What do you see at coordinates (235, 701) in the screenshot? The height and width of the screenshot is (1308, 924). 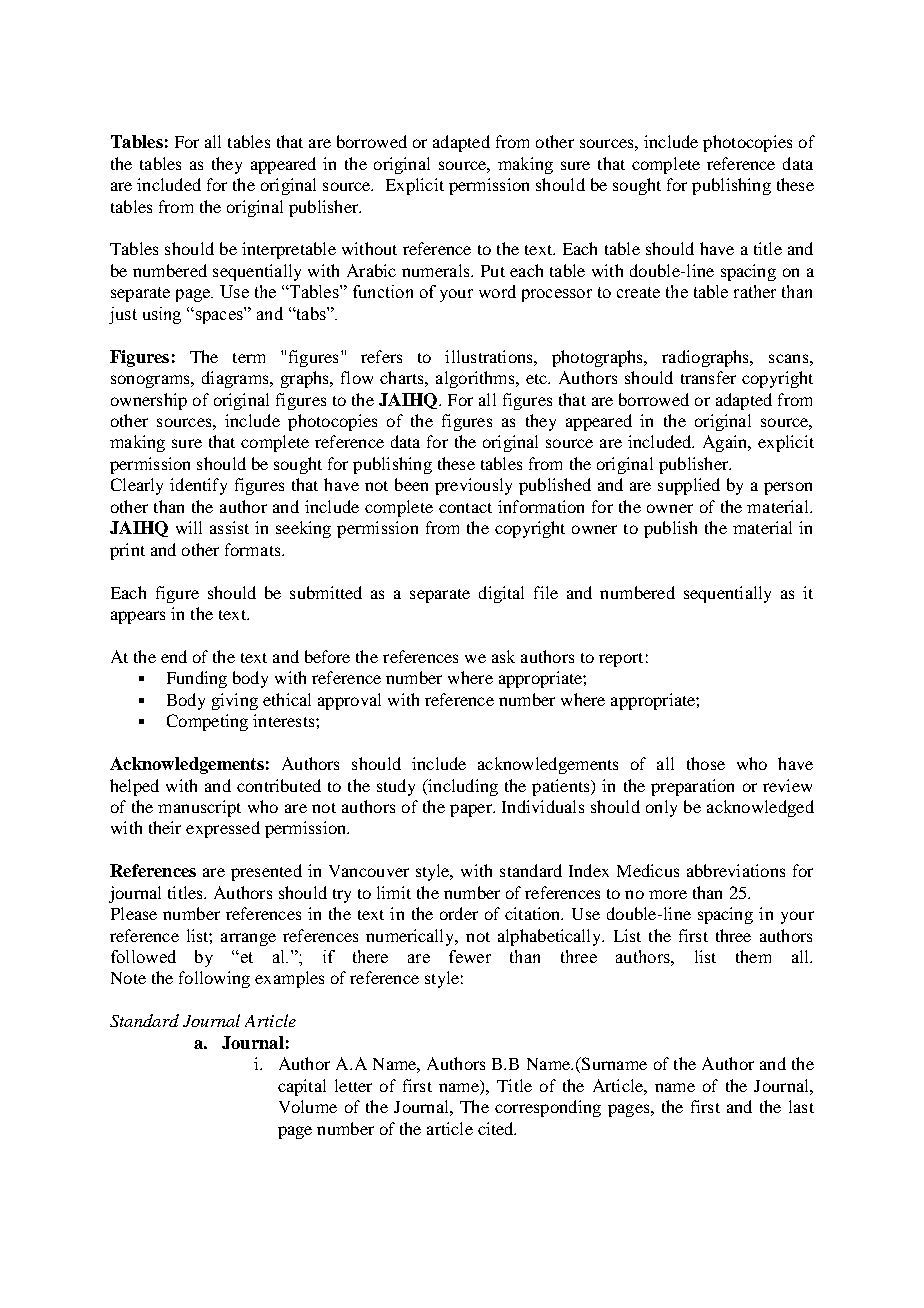 I see `giving` at bounding box center [235, 701].
